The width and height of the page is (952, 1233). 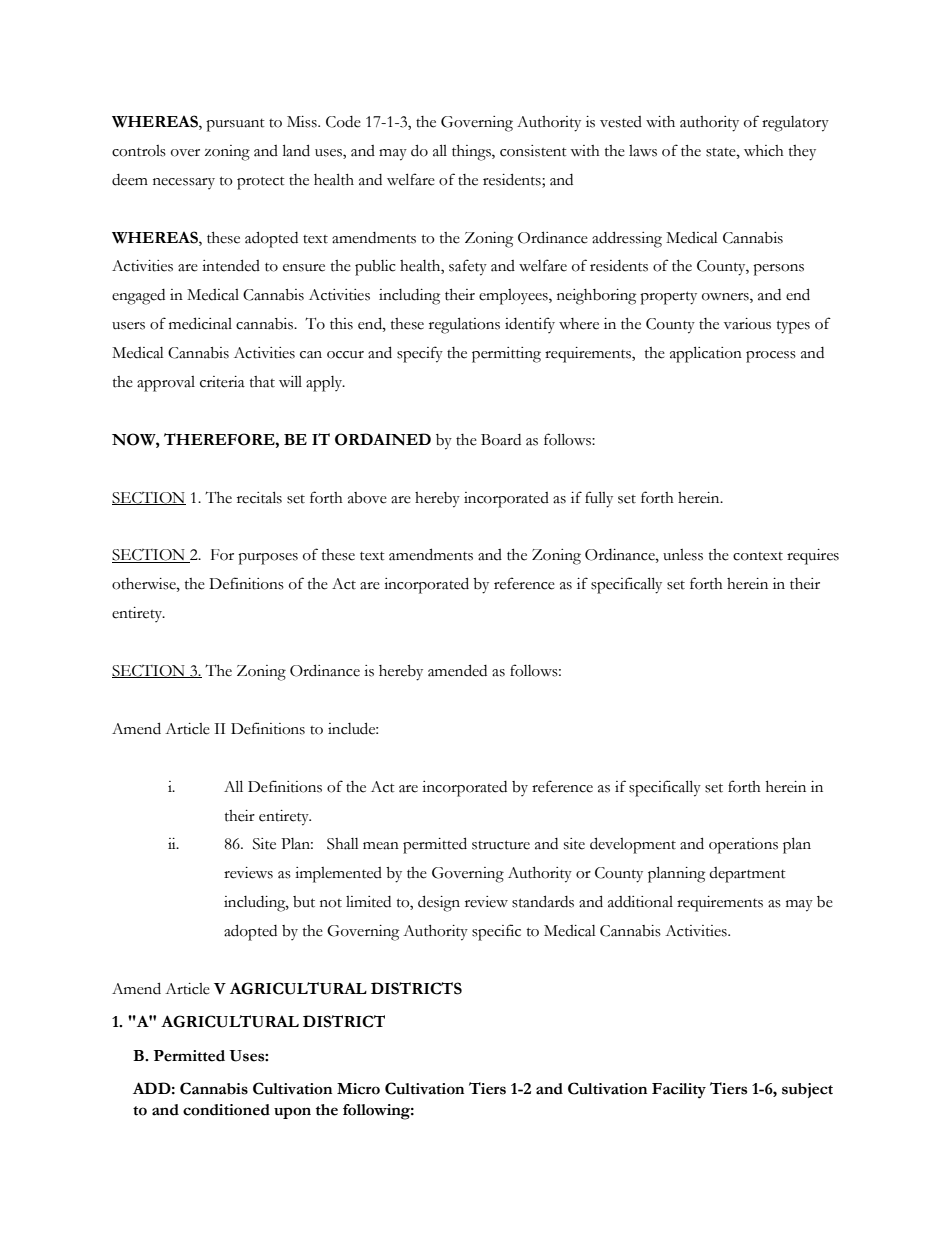 I want to click on unless, so click(x=683, y=555).
